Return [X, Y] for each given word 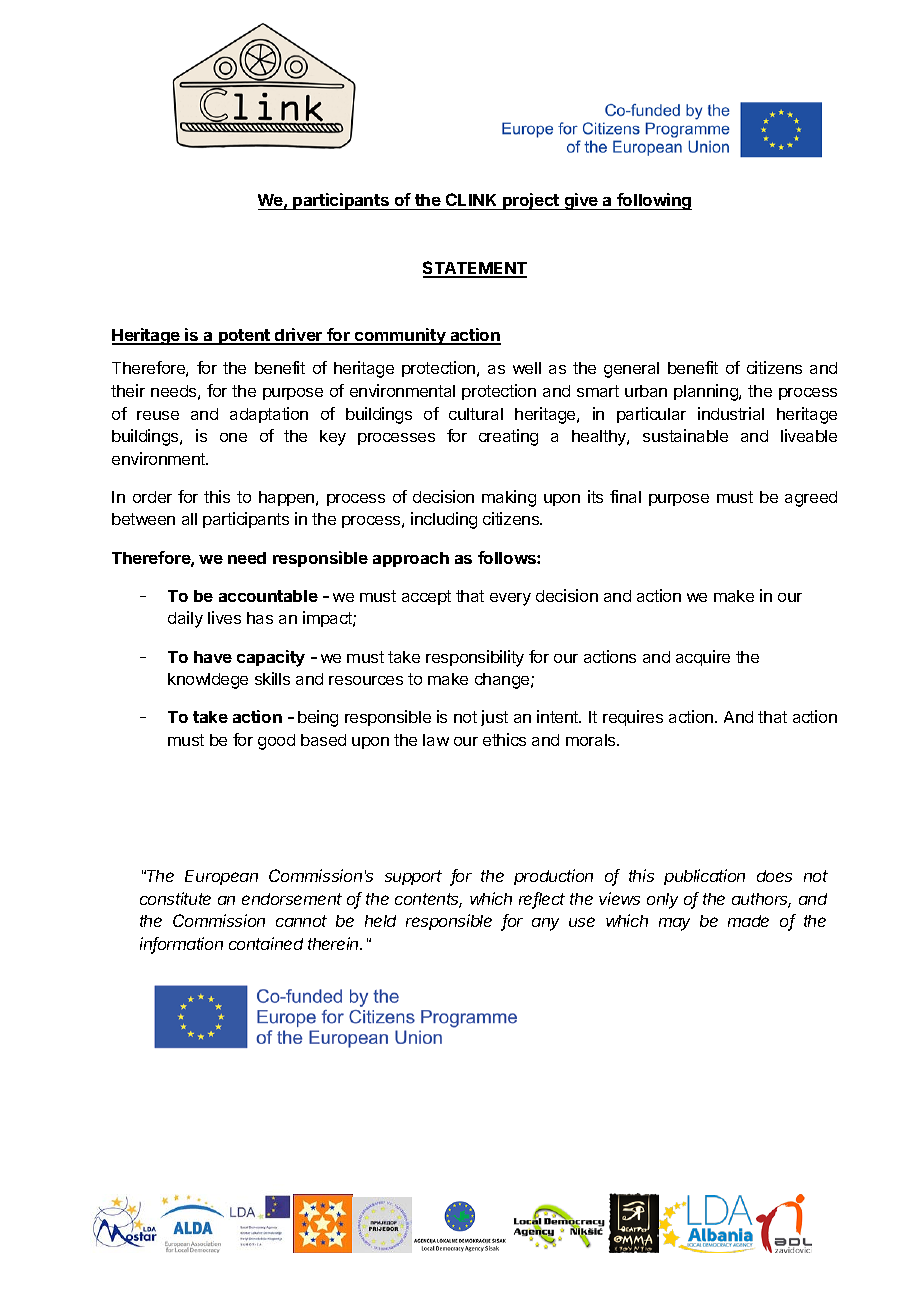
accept [426, 597]
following [653, 201]
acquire [703, 658]
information [181, 945]
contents [428, 900]
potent [244, 337]
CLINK [472, 201]
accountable [268, 596]
